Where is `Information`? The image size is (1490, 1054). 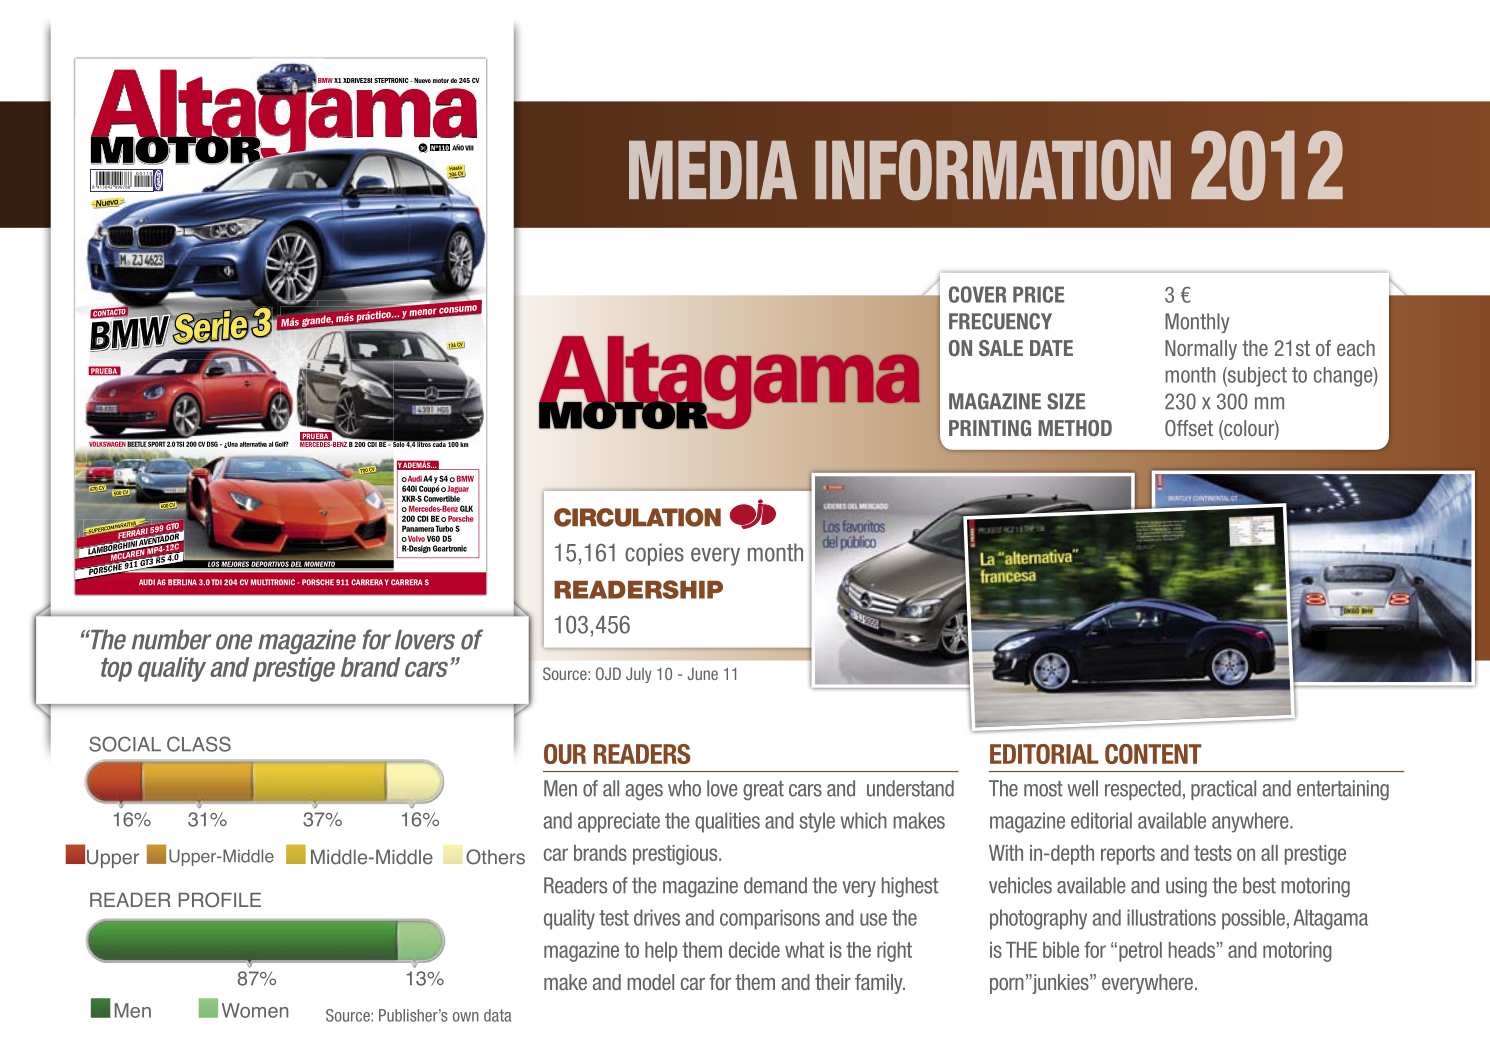
Information is located at coordinates (993, 170).
